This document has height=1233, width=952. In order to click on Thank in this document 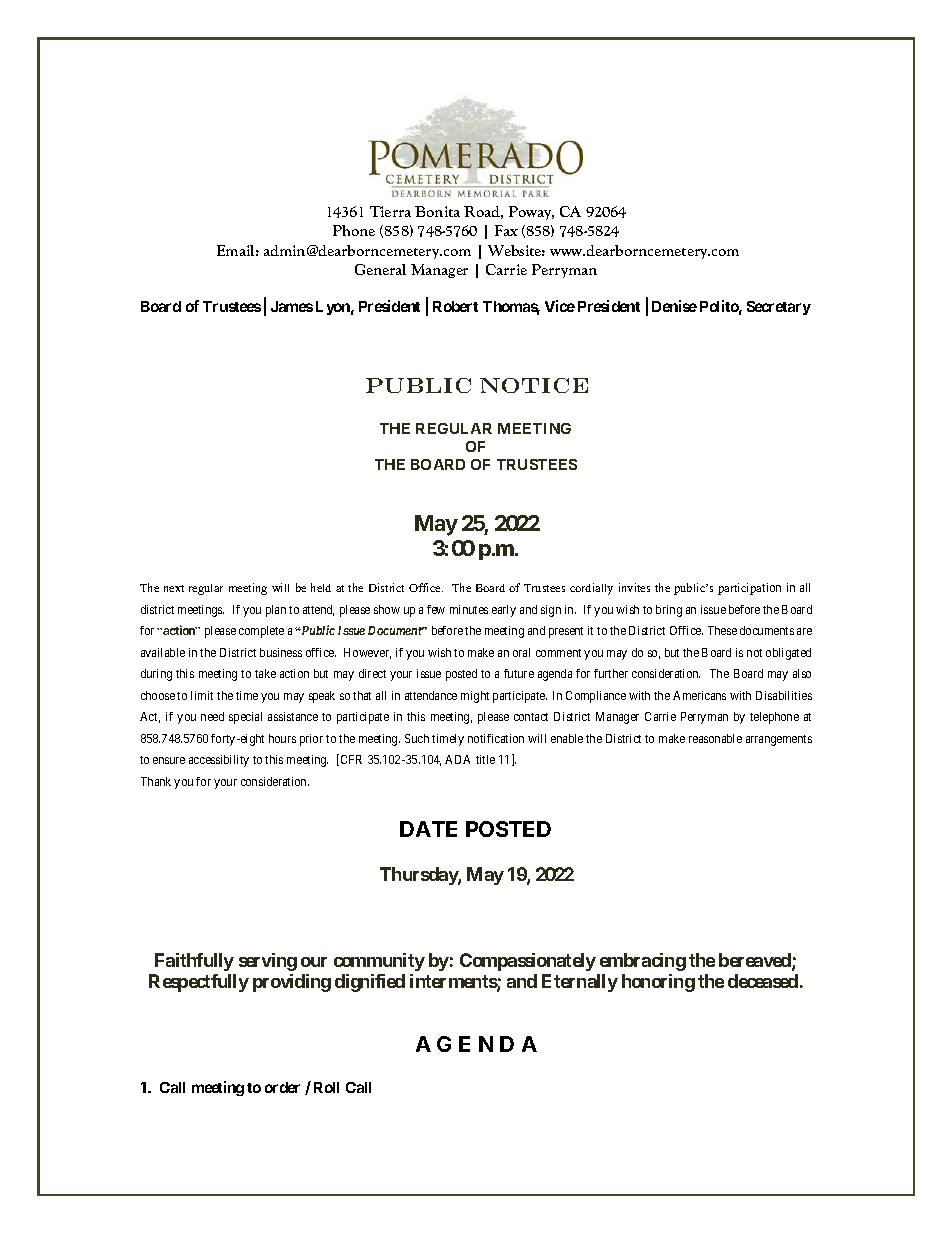, I will do `click(156, 781)`.
